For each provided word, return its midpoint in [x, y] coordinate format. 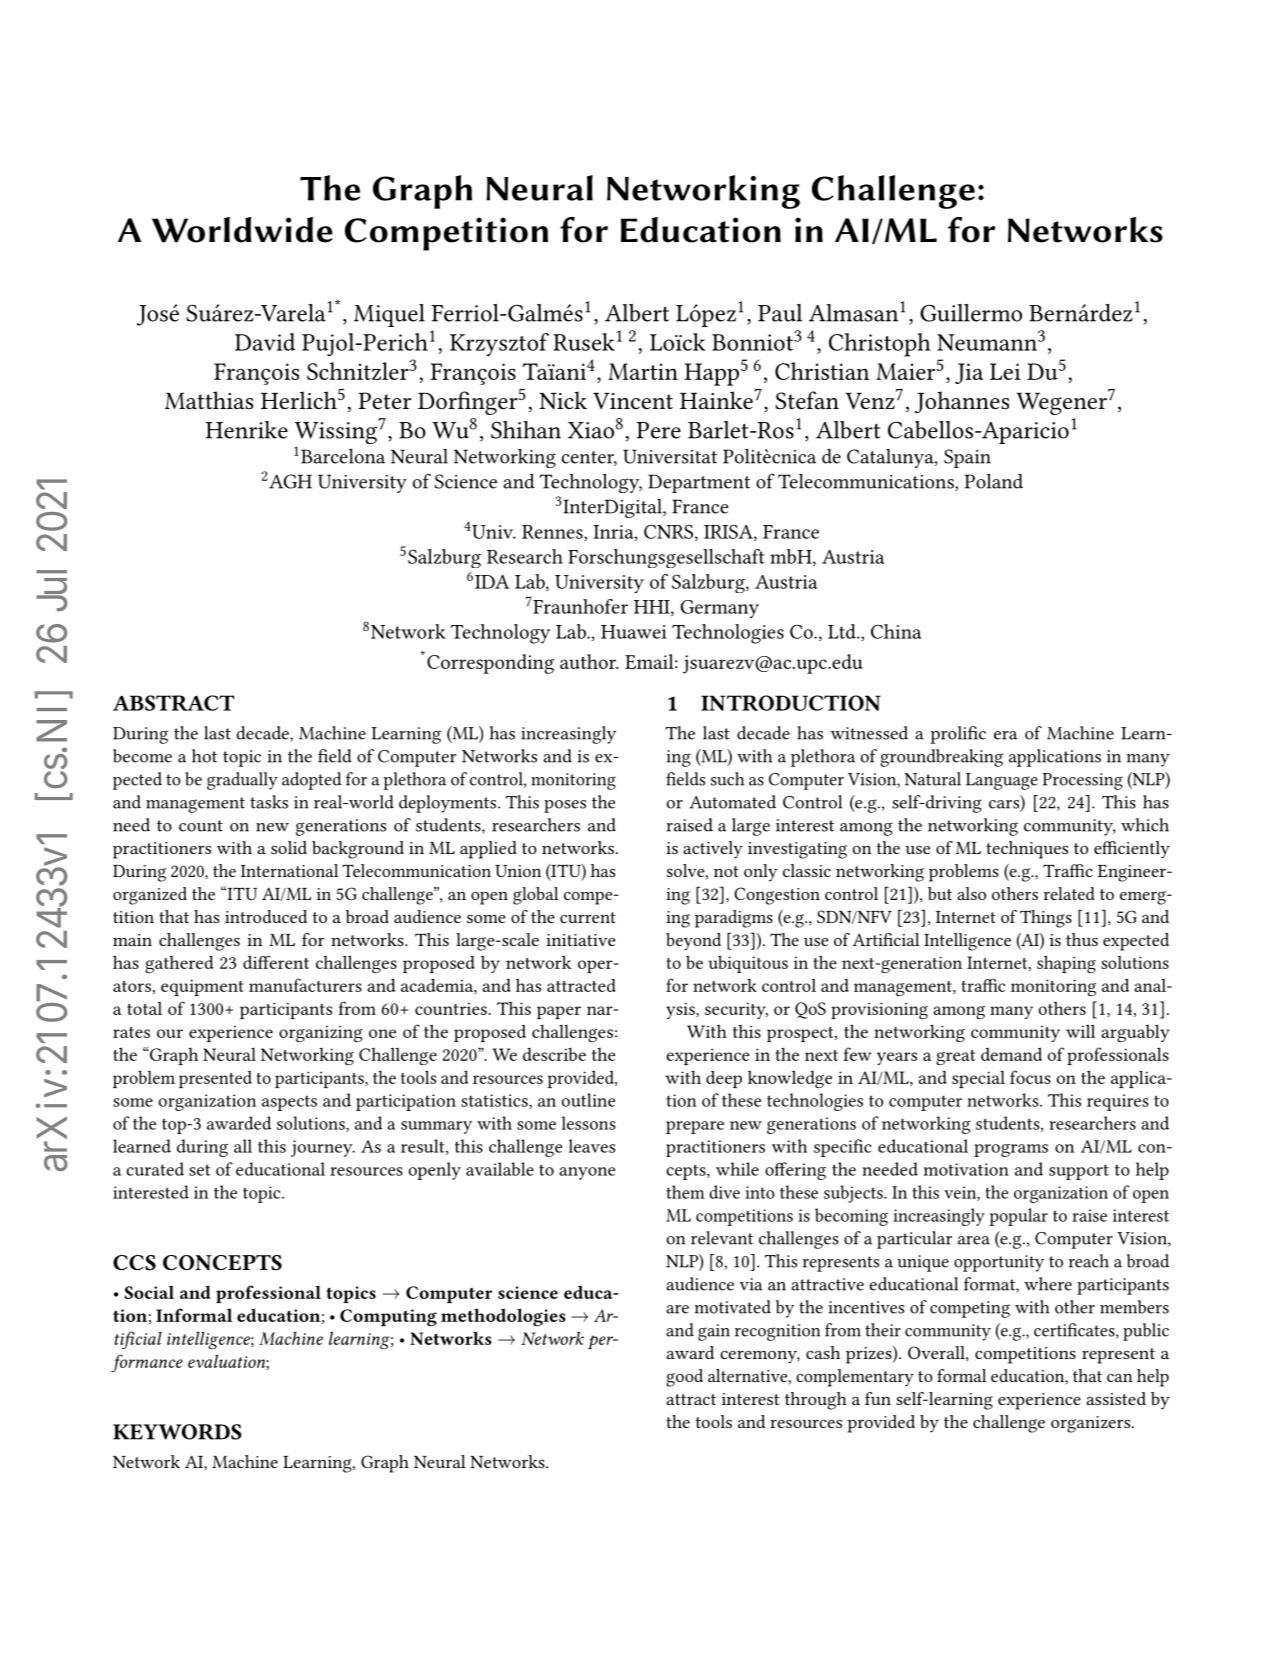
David [265, 342]
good [684, 1378]
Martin [643, 371]
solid [289, 847]
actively [713, 850]
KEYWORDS [177, 1432]
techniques [1027, 850]
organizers [1092, 1424]
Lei [1005, 371]
